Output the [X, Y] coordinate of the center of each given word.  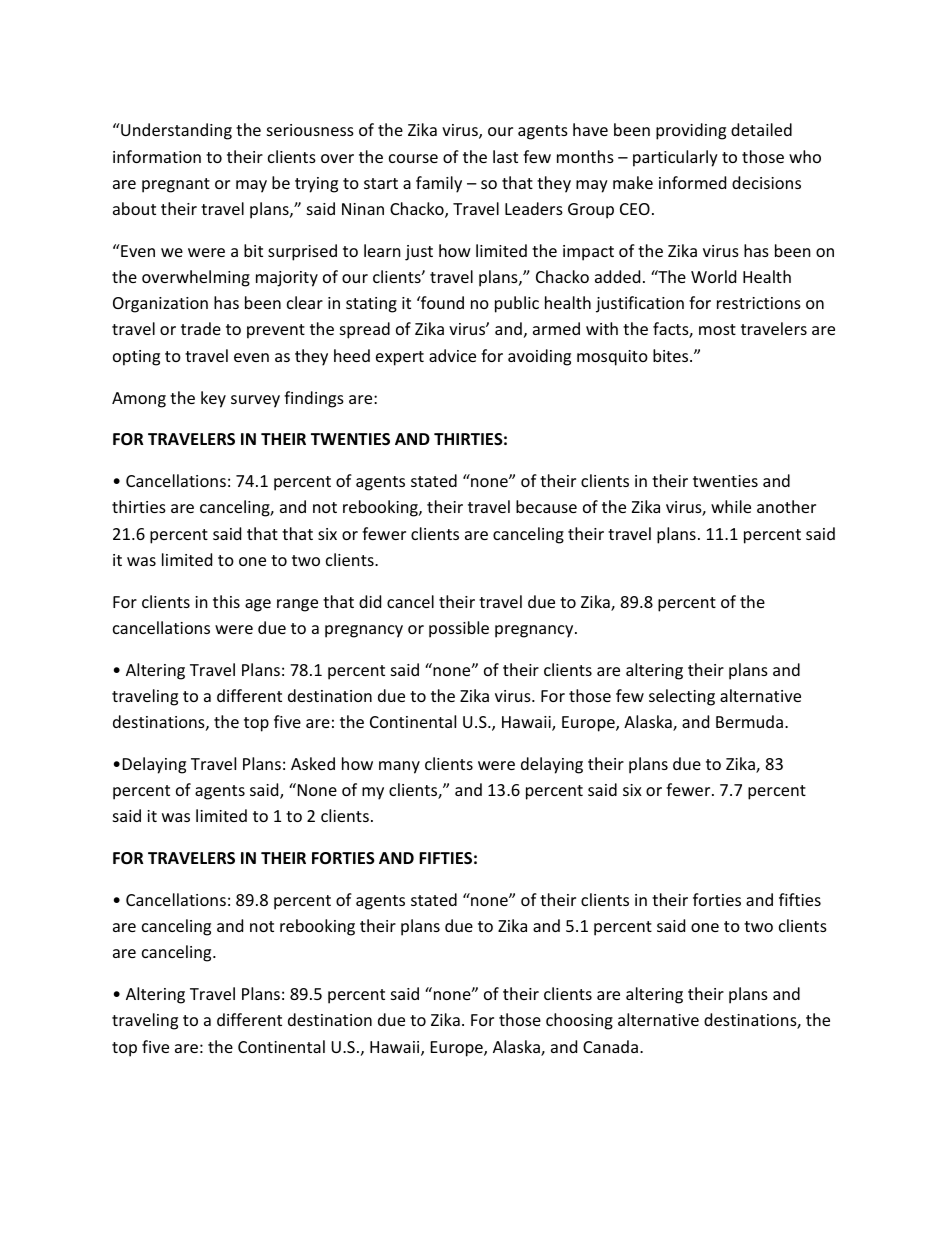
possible [459, 629]
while [731, 506]
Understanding [175, 131]
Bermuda [749, 721]
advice [452, 355]
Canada [610, 1046]
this [226, 601]
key [213, 399]
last [505, 156]
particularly [675, 158]
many [399, 767]
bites [672, 355]
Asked [313, 763]
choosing [579, 1021]
